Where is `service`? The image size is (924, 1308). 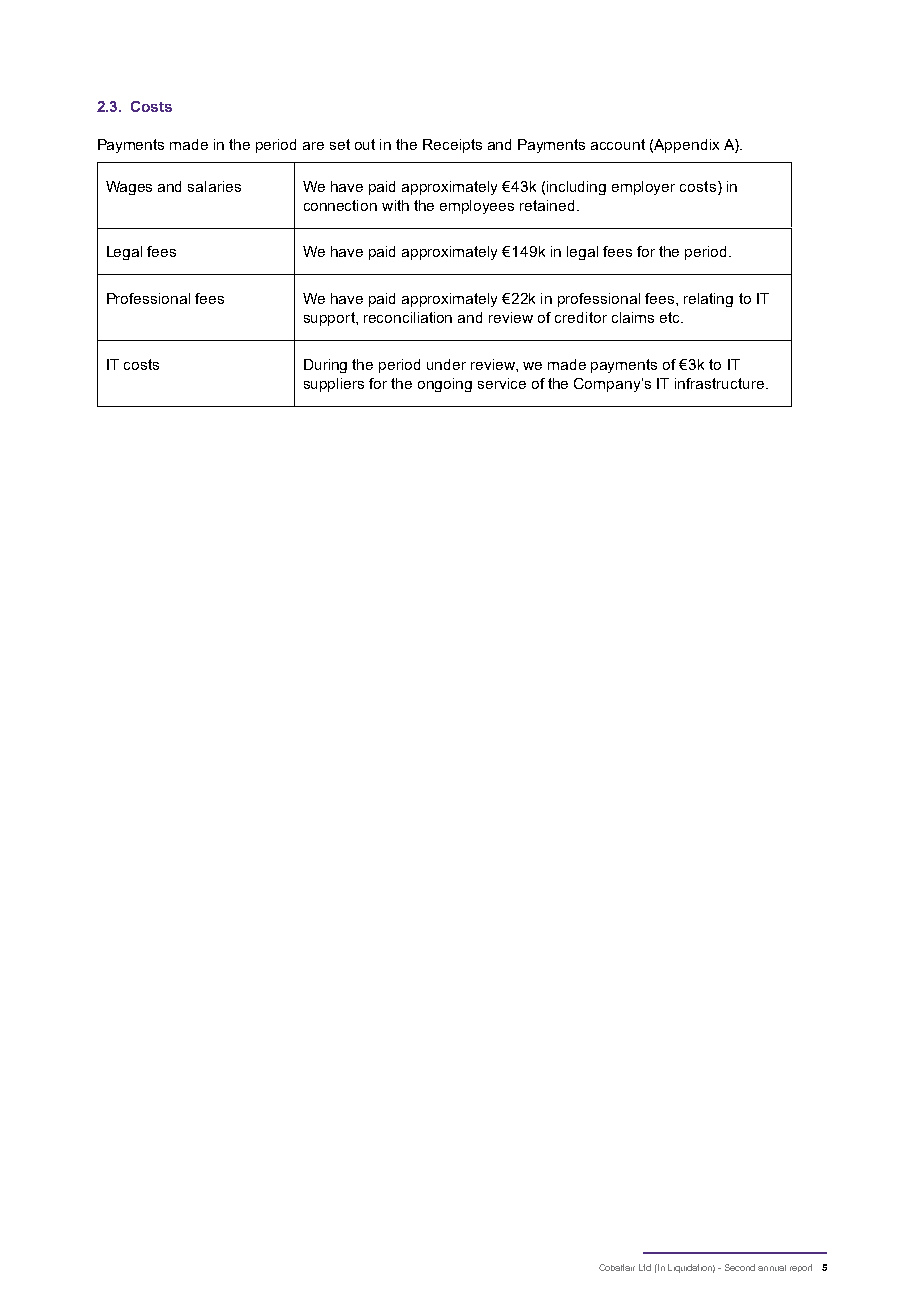
service is located at coordinates (502, 383).
